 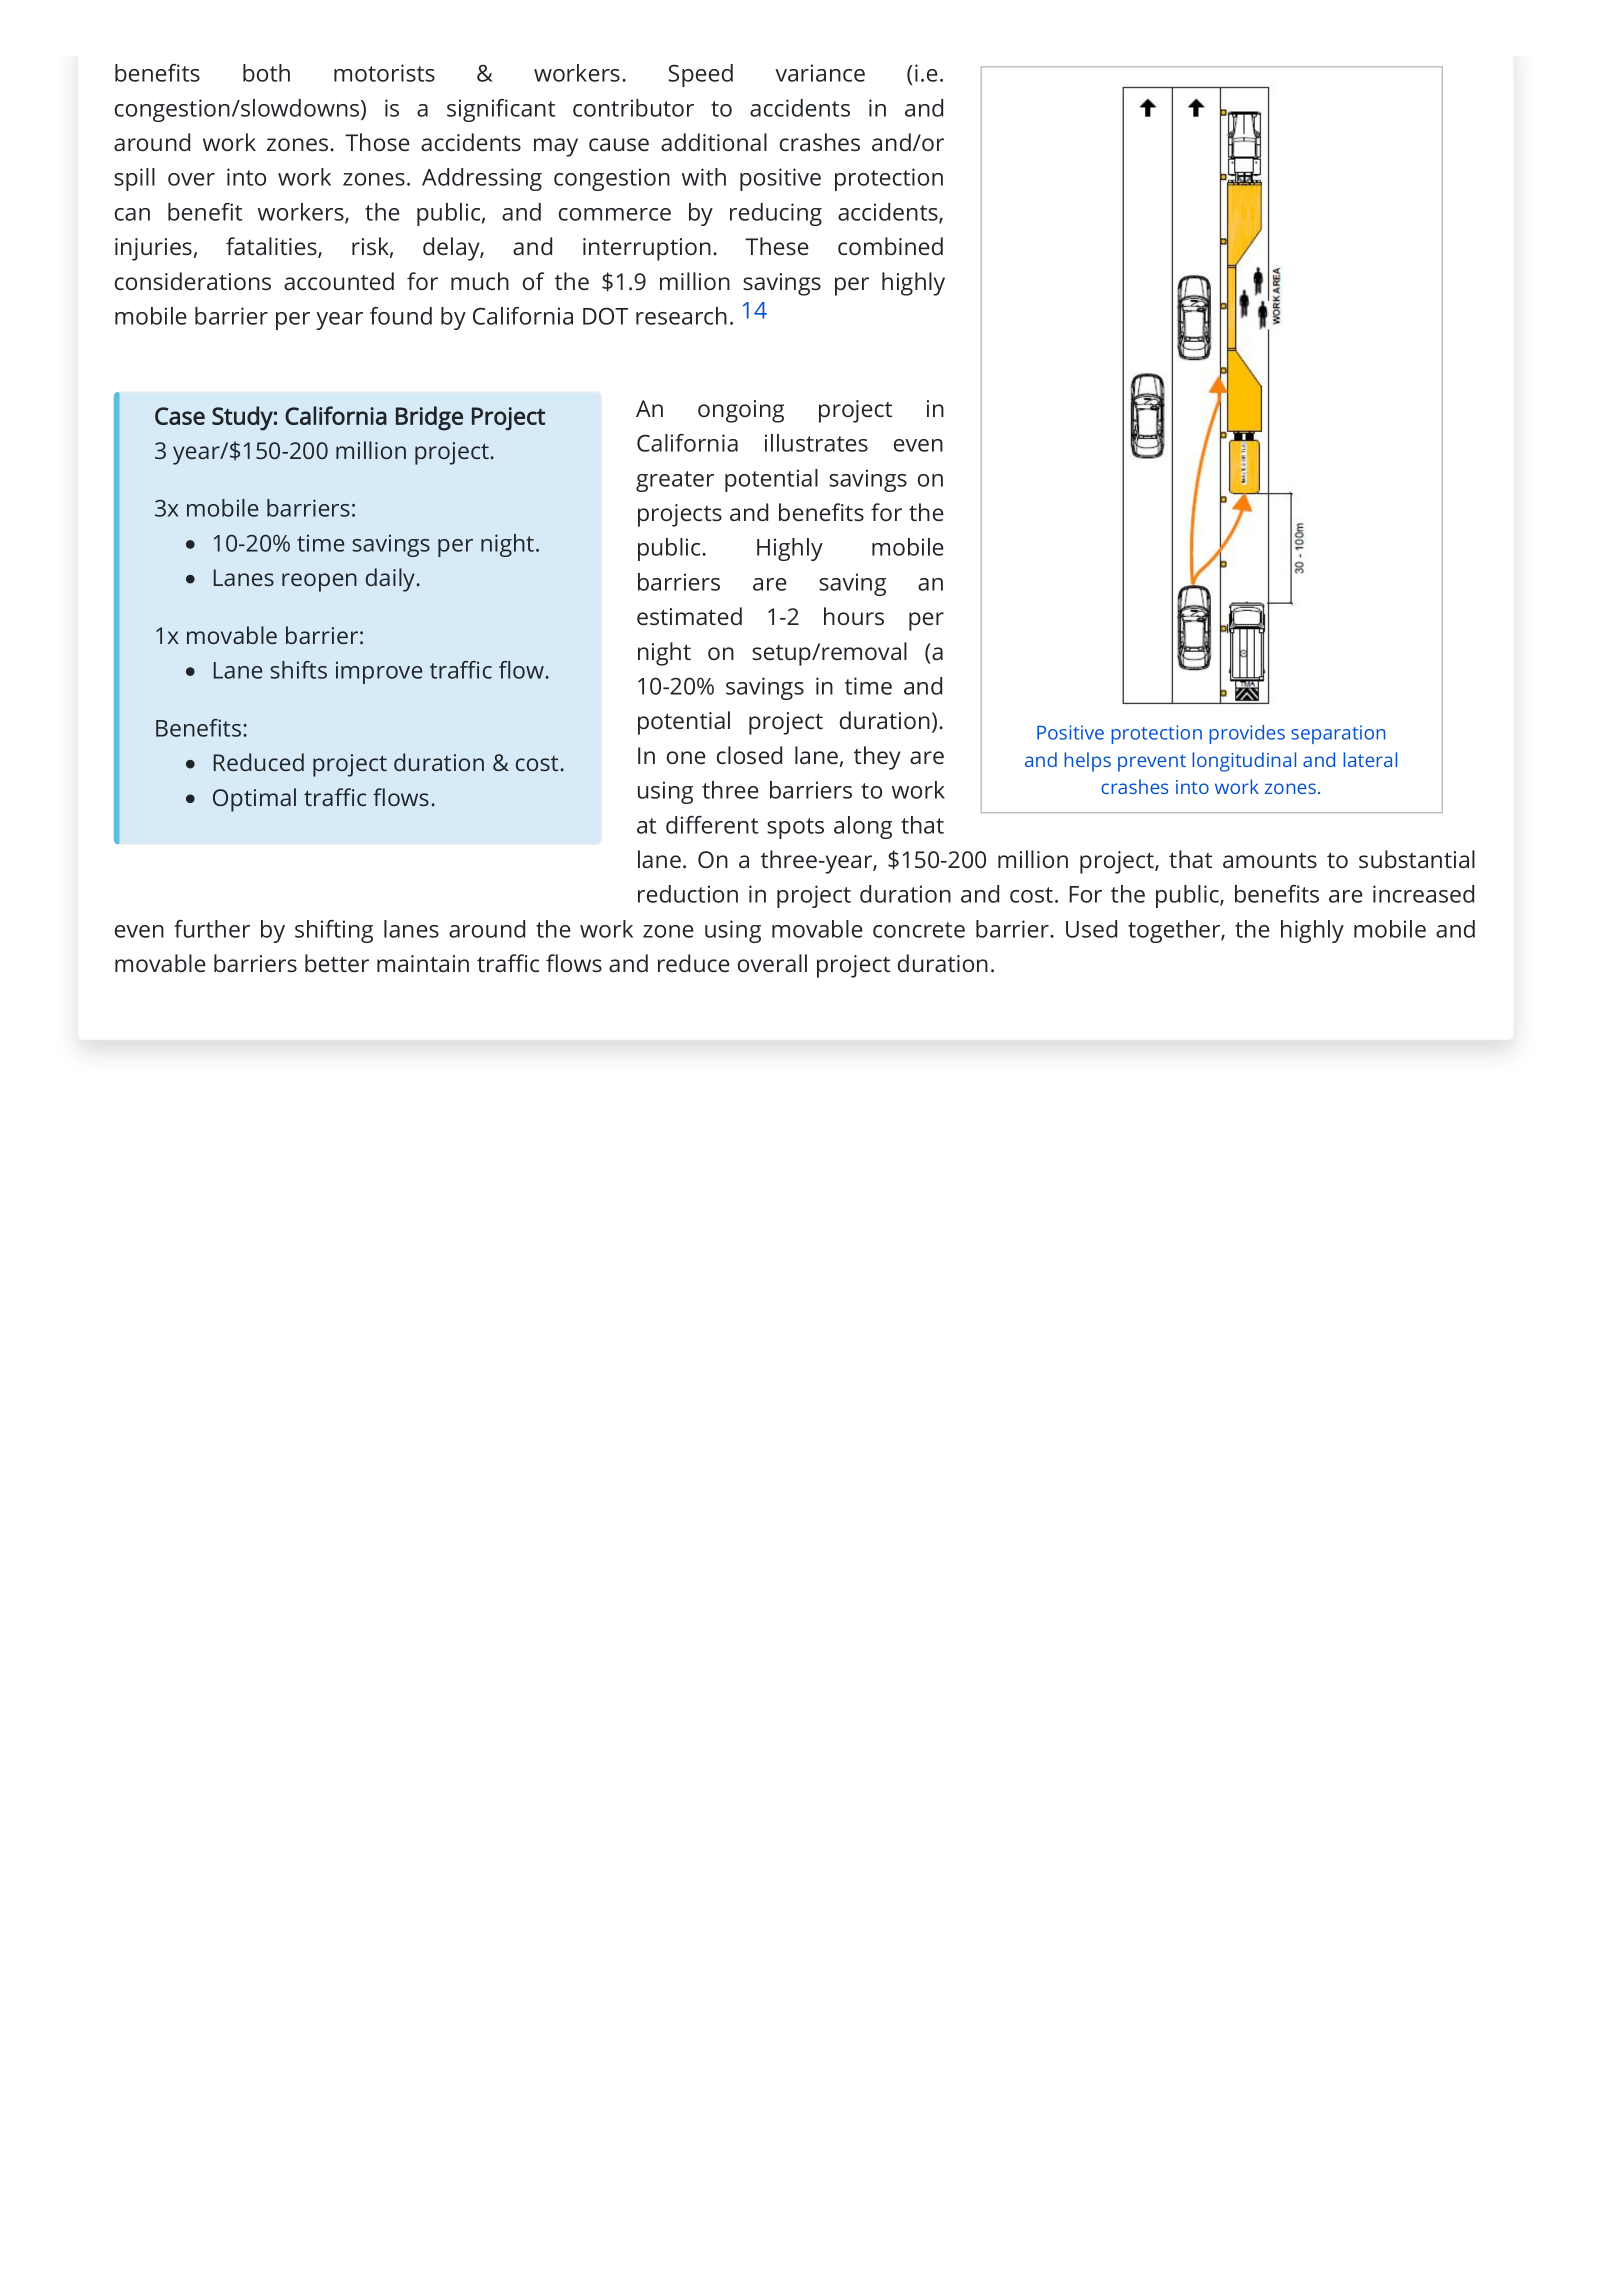 What do you see at coordinates (298, 670) in the image?
I see `shifts` at bounding box center [298, 670].
